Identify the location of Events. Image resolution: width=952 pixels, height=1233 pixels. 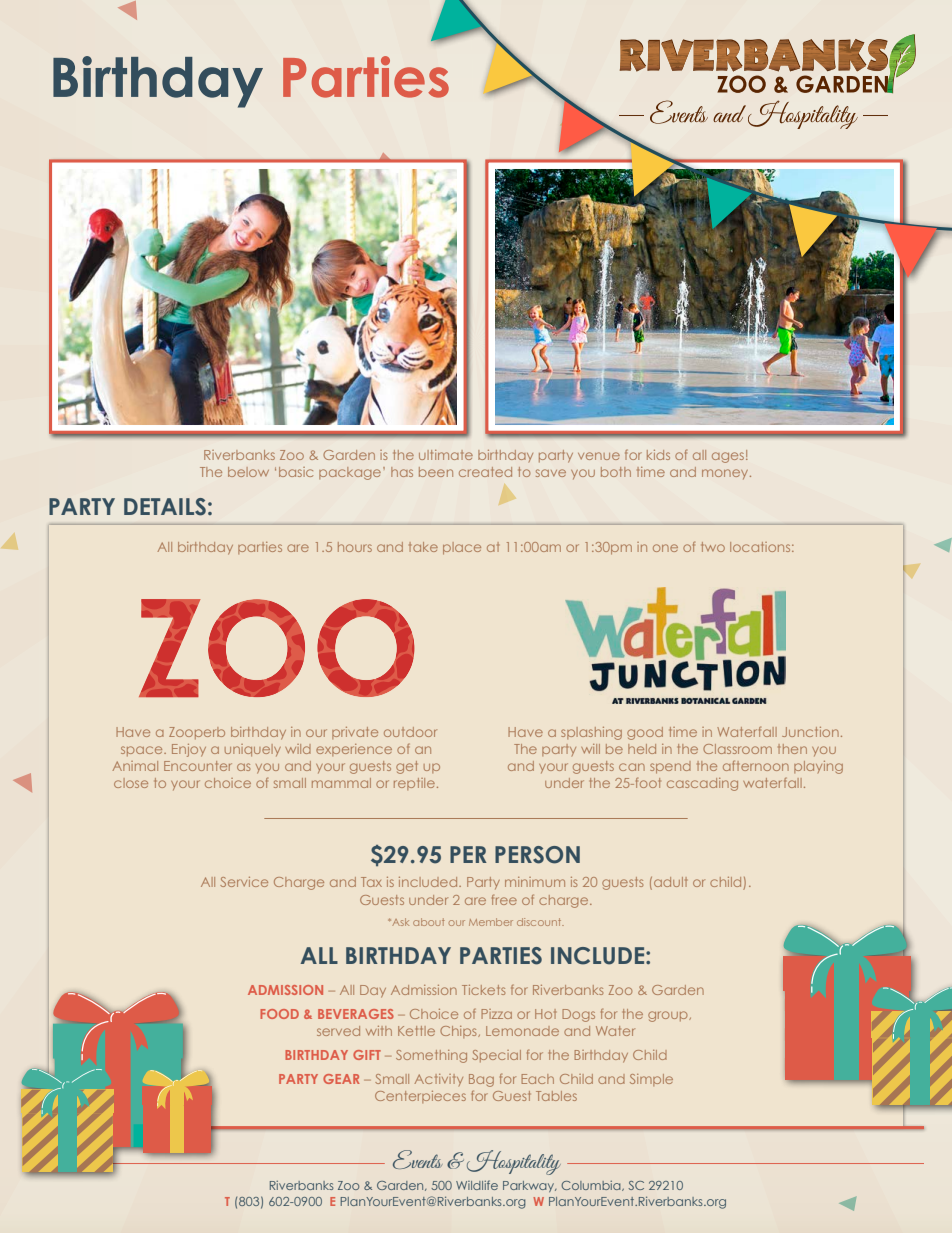
(418, 1159).
